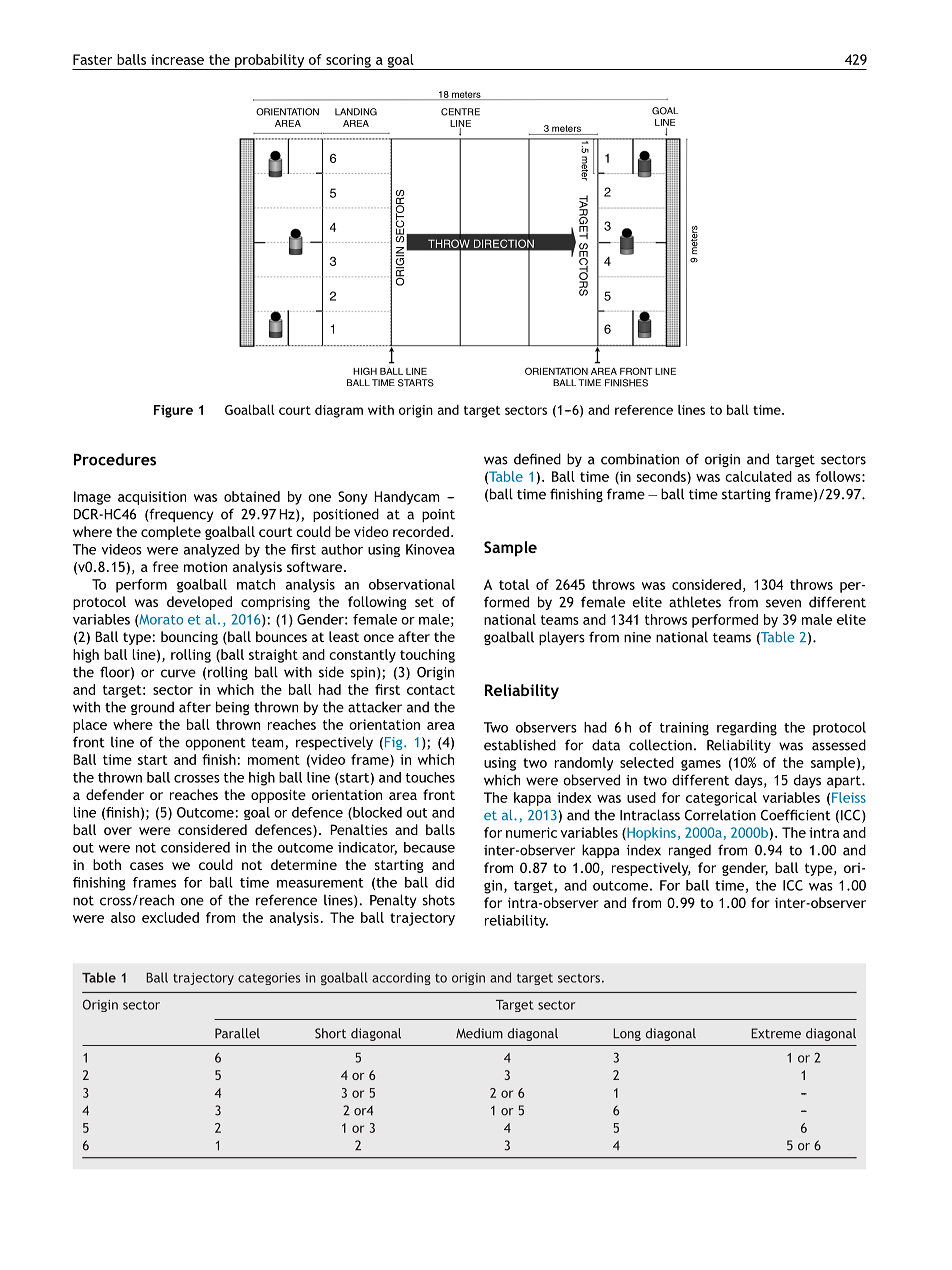 This image has width=952, height=1270. What do you see at coordinates (189, 638) in the image?
I see `bouncing` at bounding box center [189, 638].
